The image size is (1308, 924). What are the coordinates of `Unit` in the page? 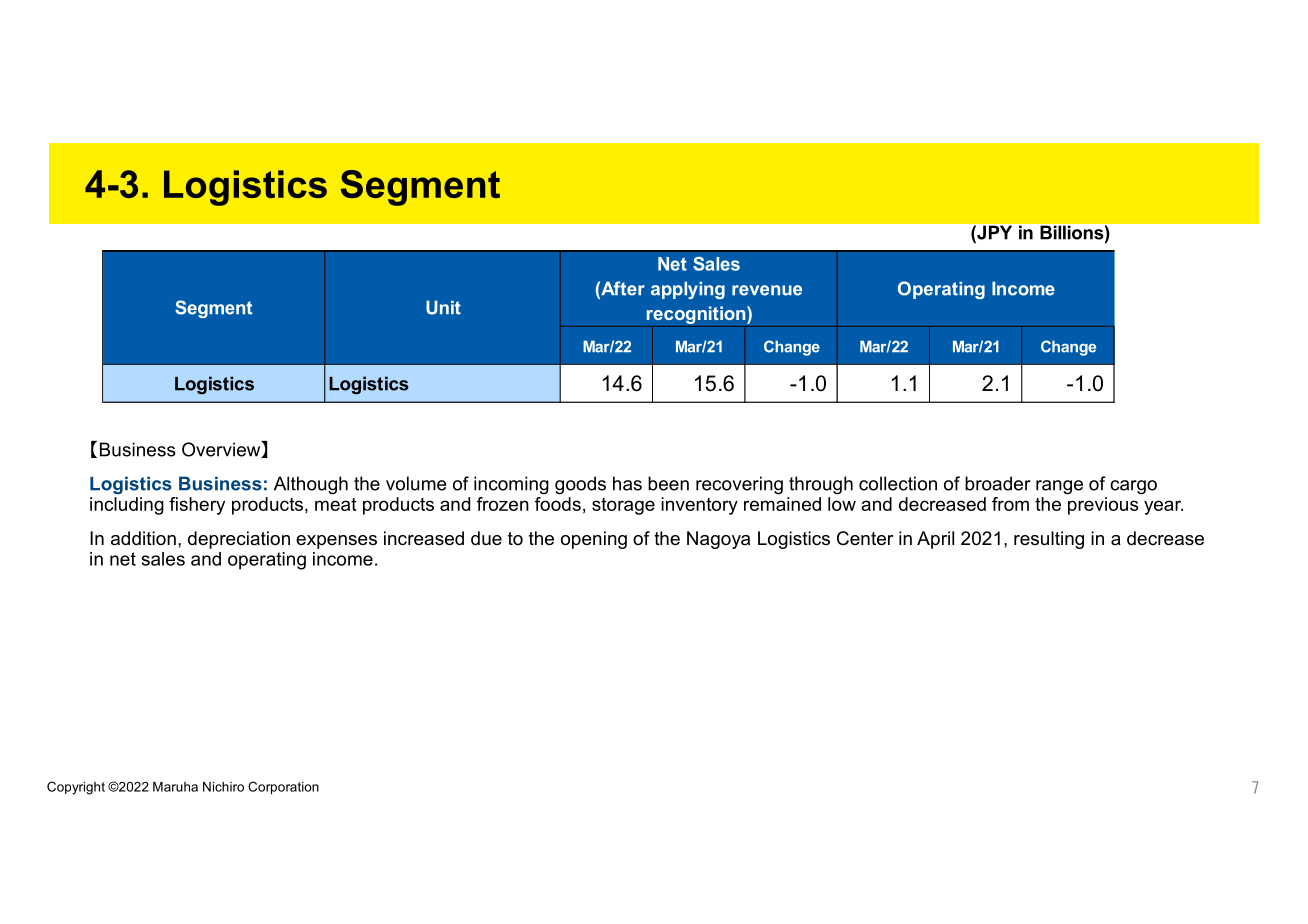 It's located at (443, 307).
